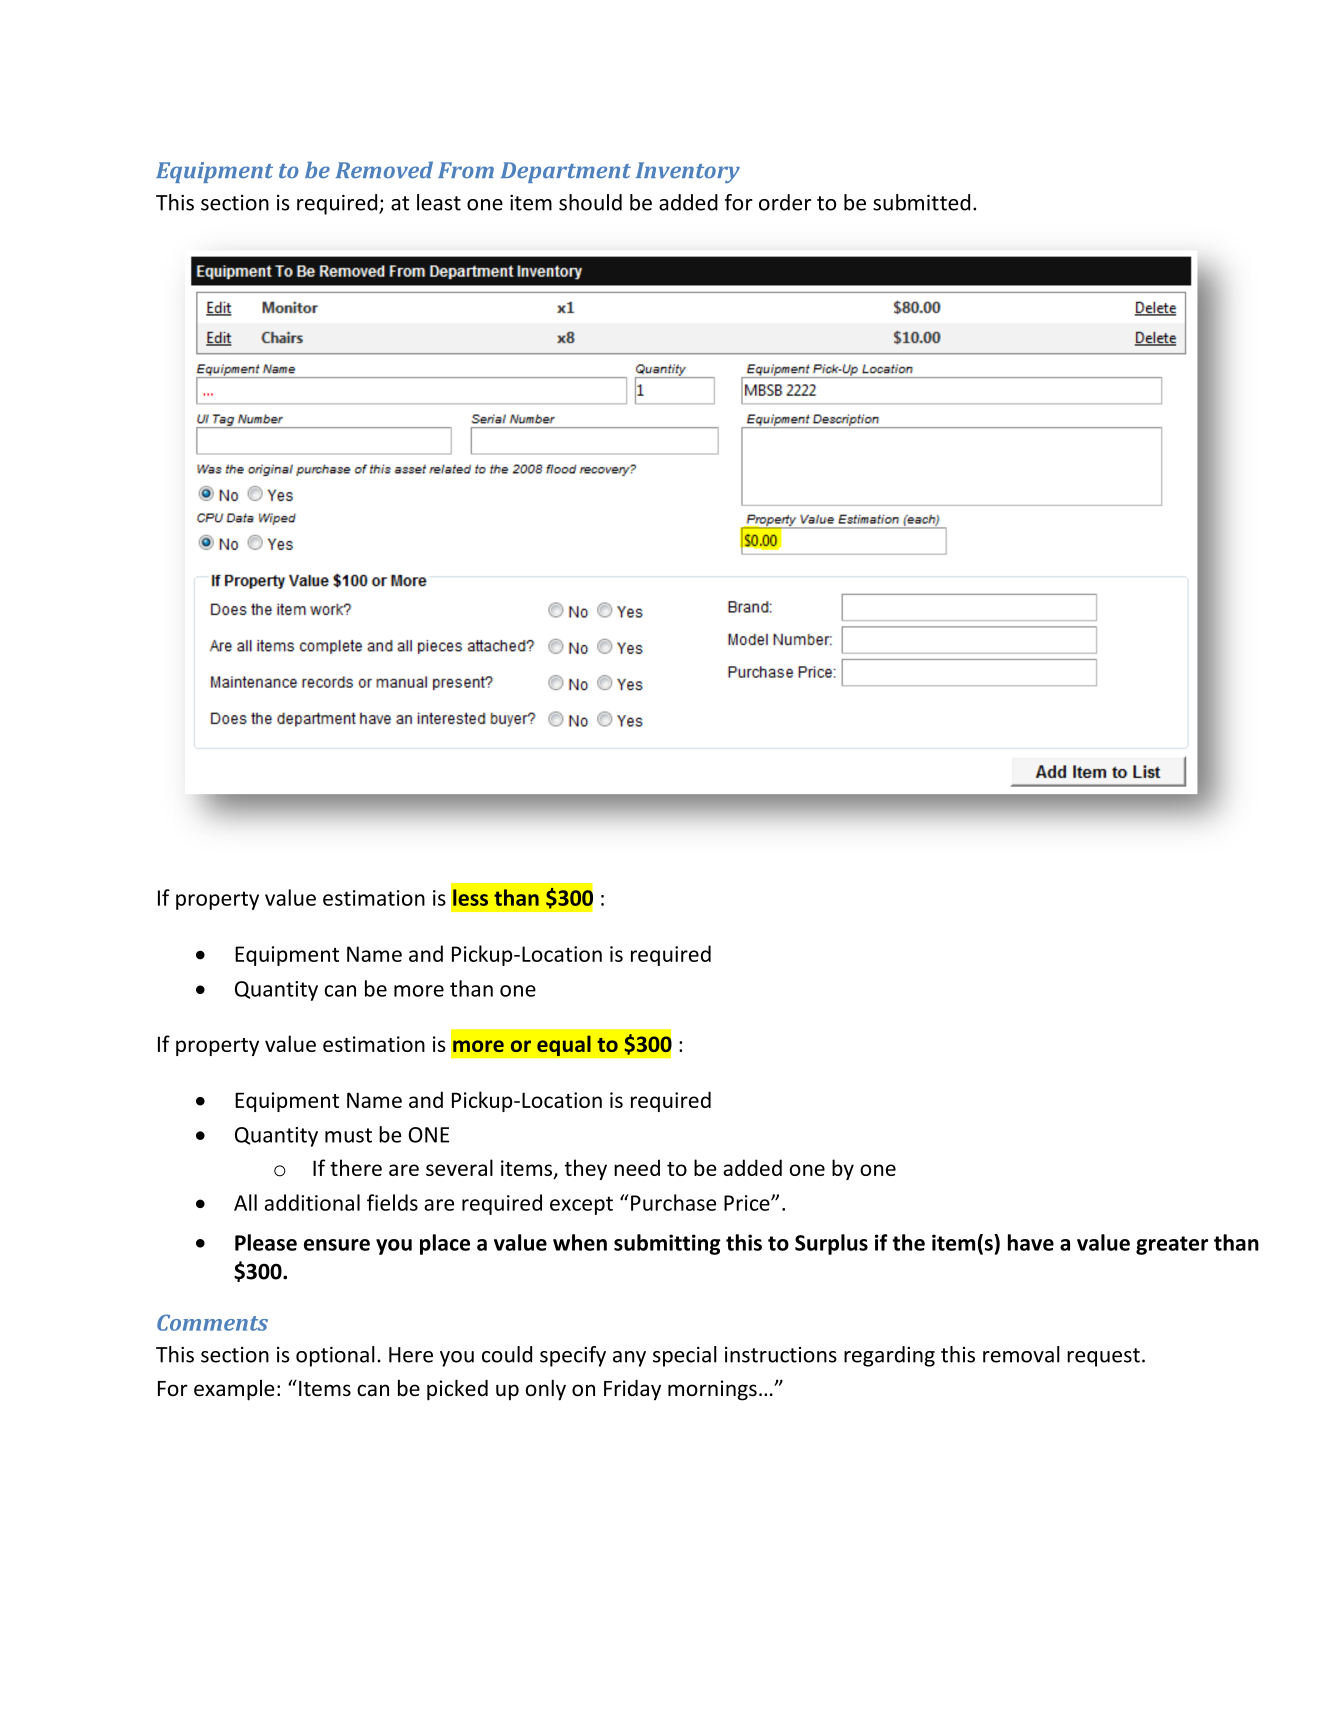 The image size is (1324, 1713). Describe the element at coordinates (785, 202) in the screenshot. I see `order` at that location.
